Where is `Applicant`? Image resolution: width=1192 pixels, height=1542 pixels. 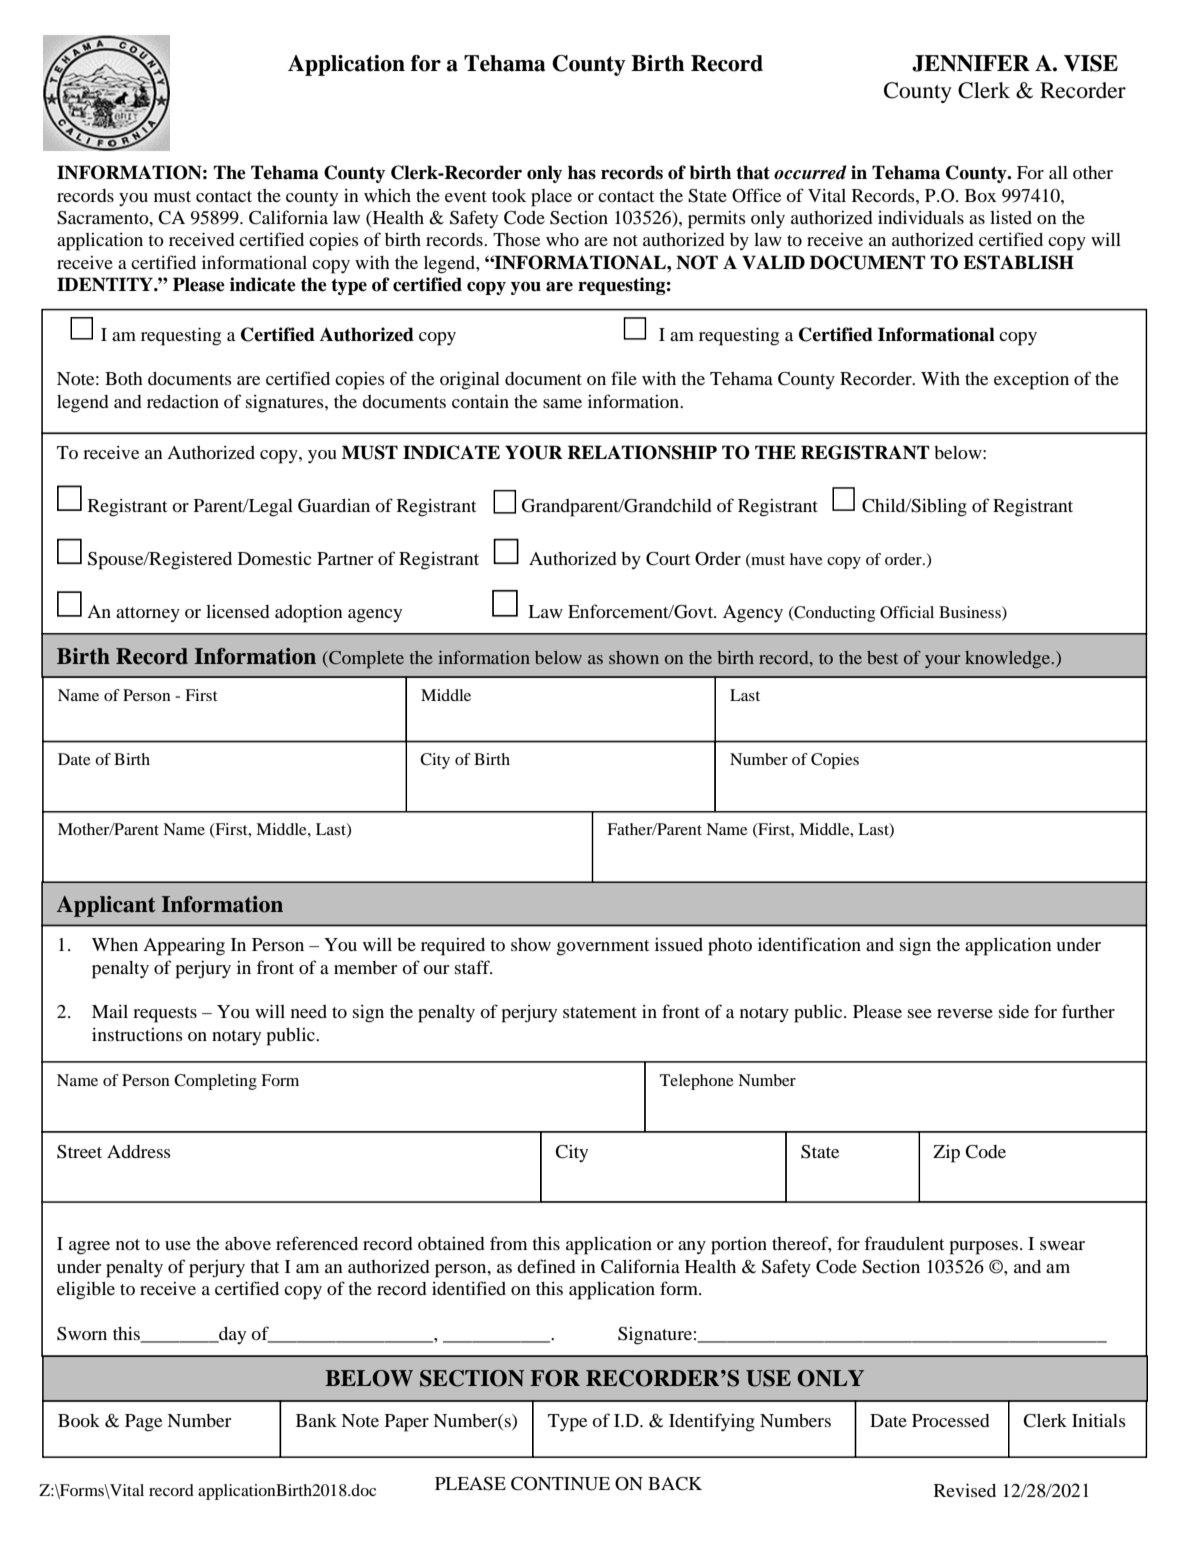 Applicant is located at coordinates (106, 906).
